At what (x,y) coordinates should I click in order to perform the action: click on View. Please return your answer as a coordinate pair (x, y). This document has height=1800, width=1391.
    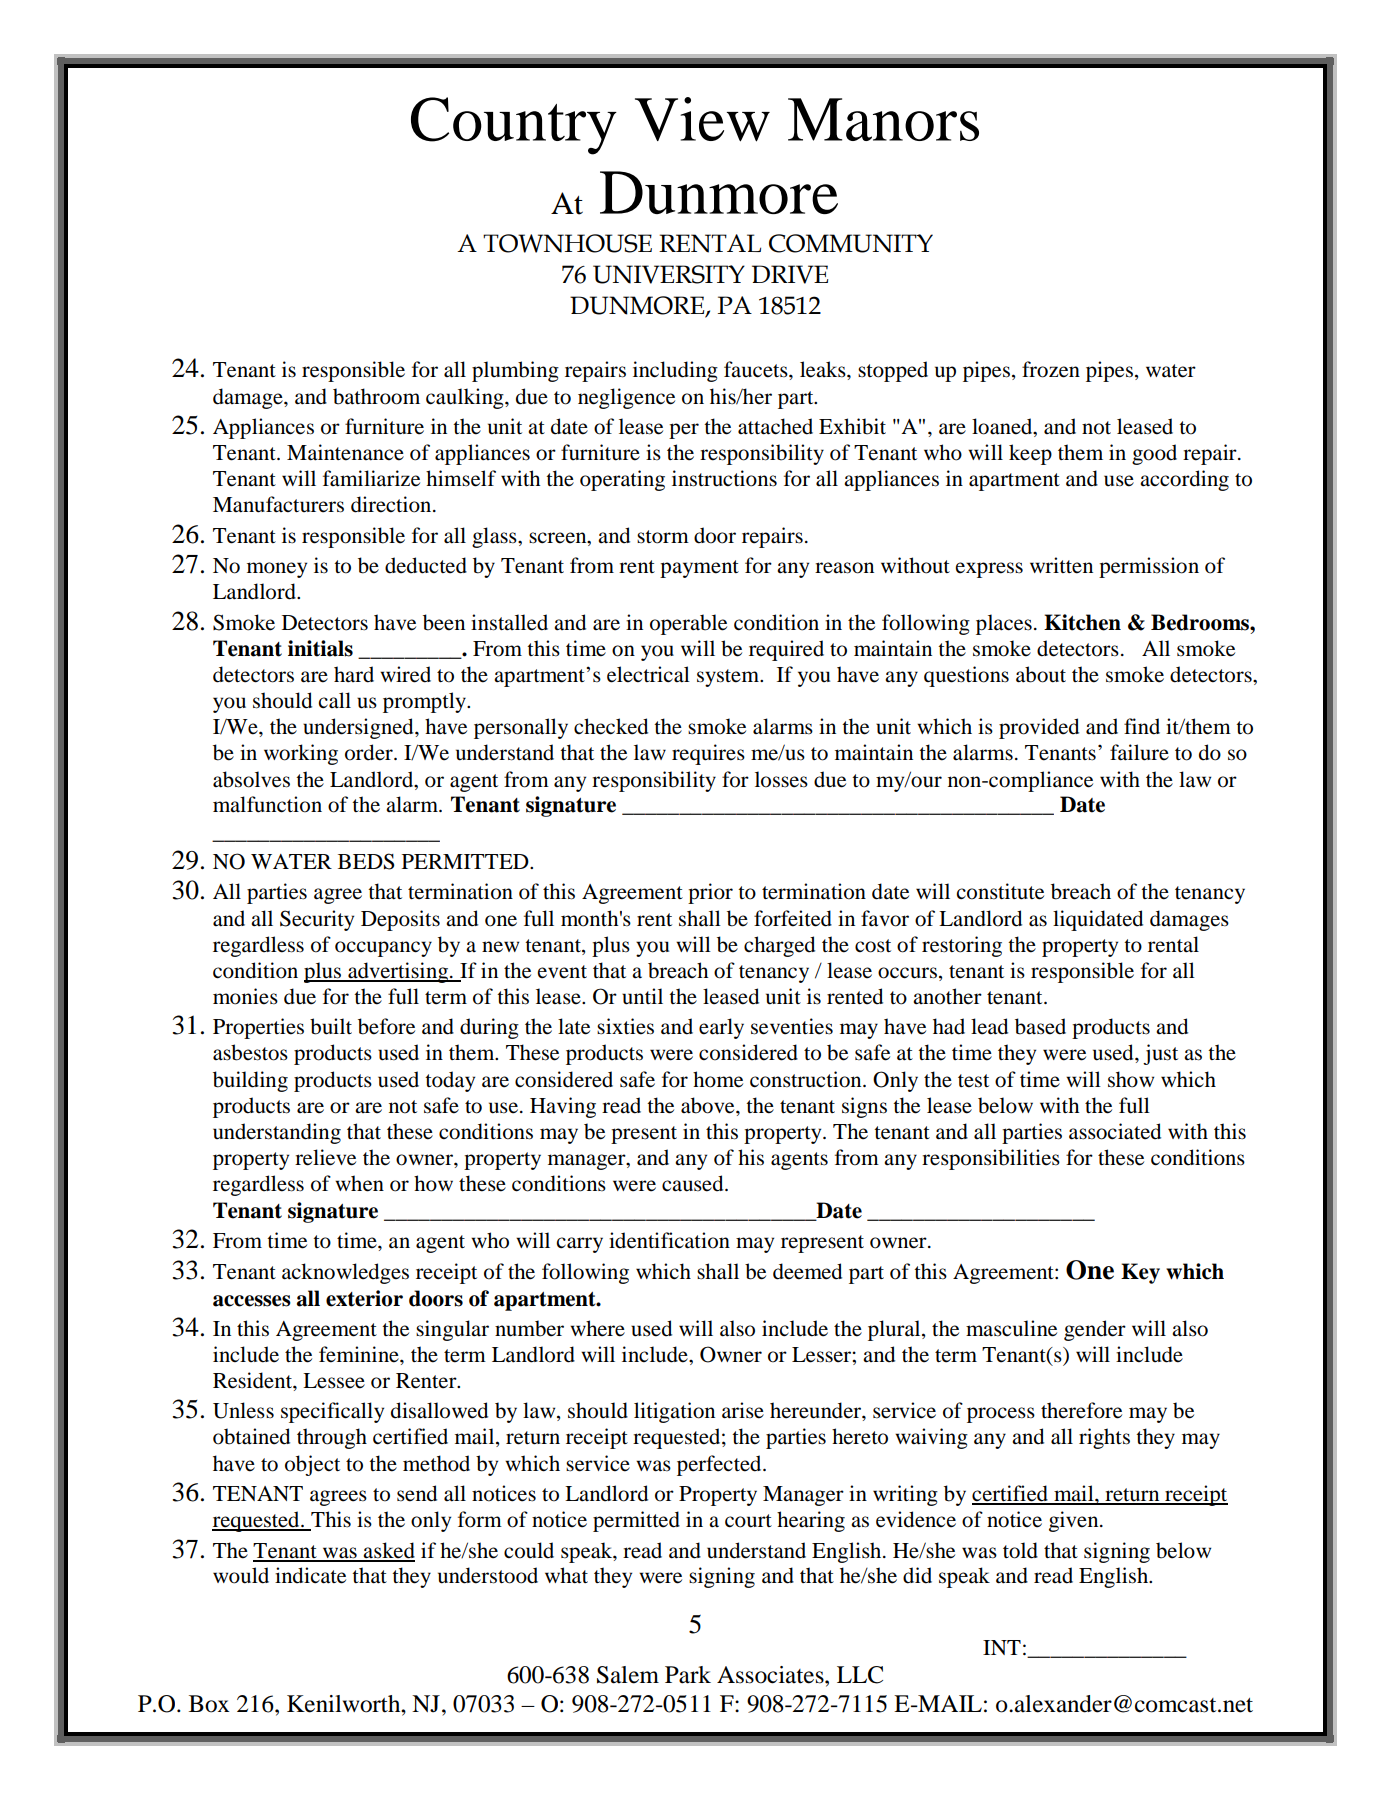
    Looking at the image, I should click on (702, 119).
